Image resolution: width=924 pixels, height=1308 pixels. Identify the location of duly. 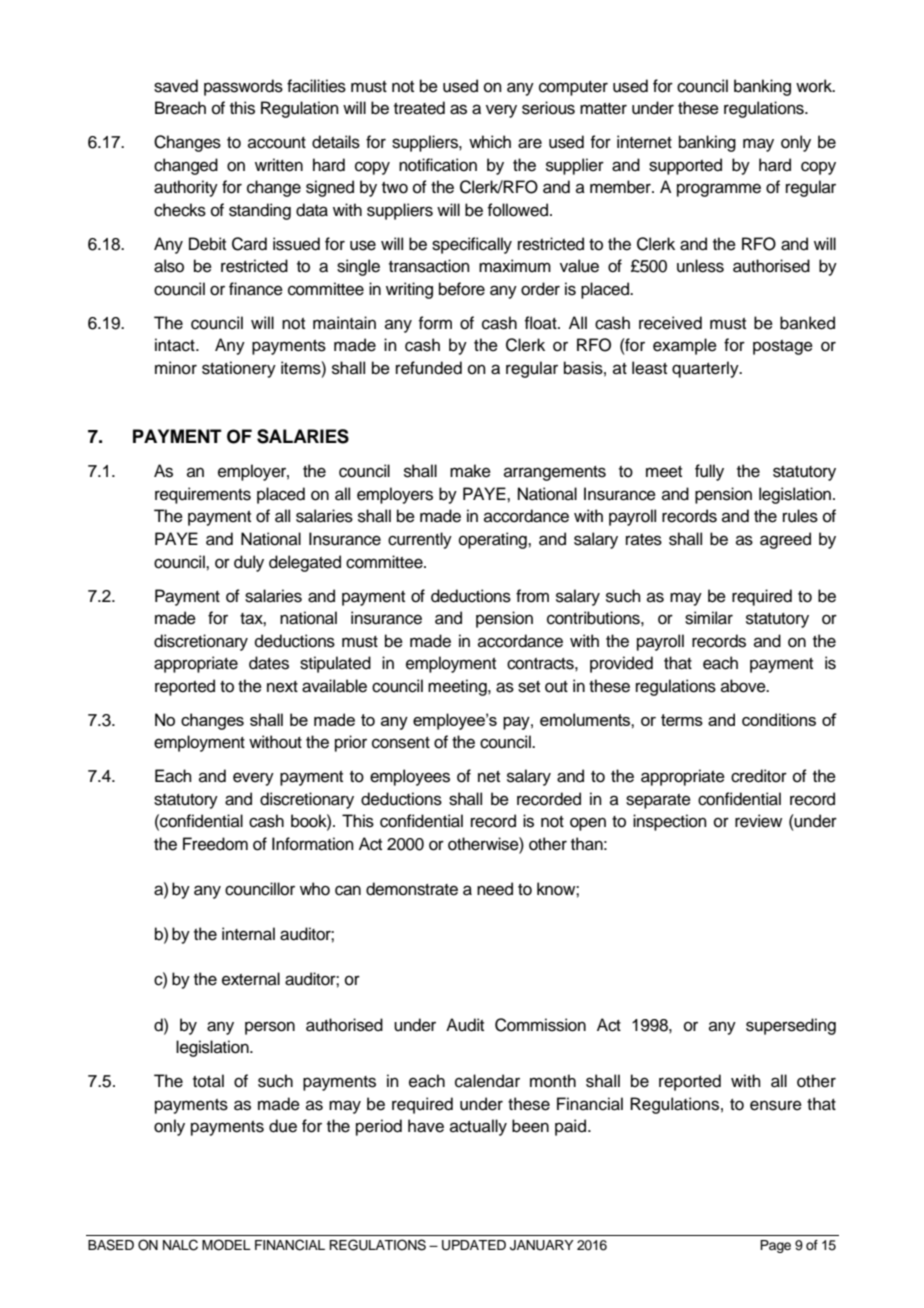
(249, 563).
